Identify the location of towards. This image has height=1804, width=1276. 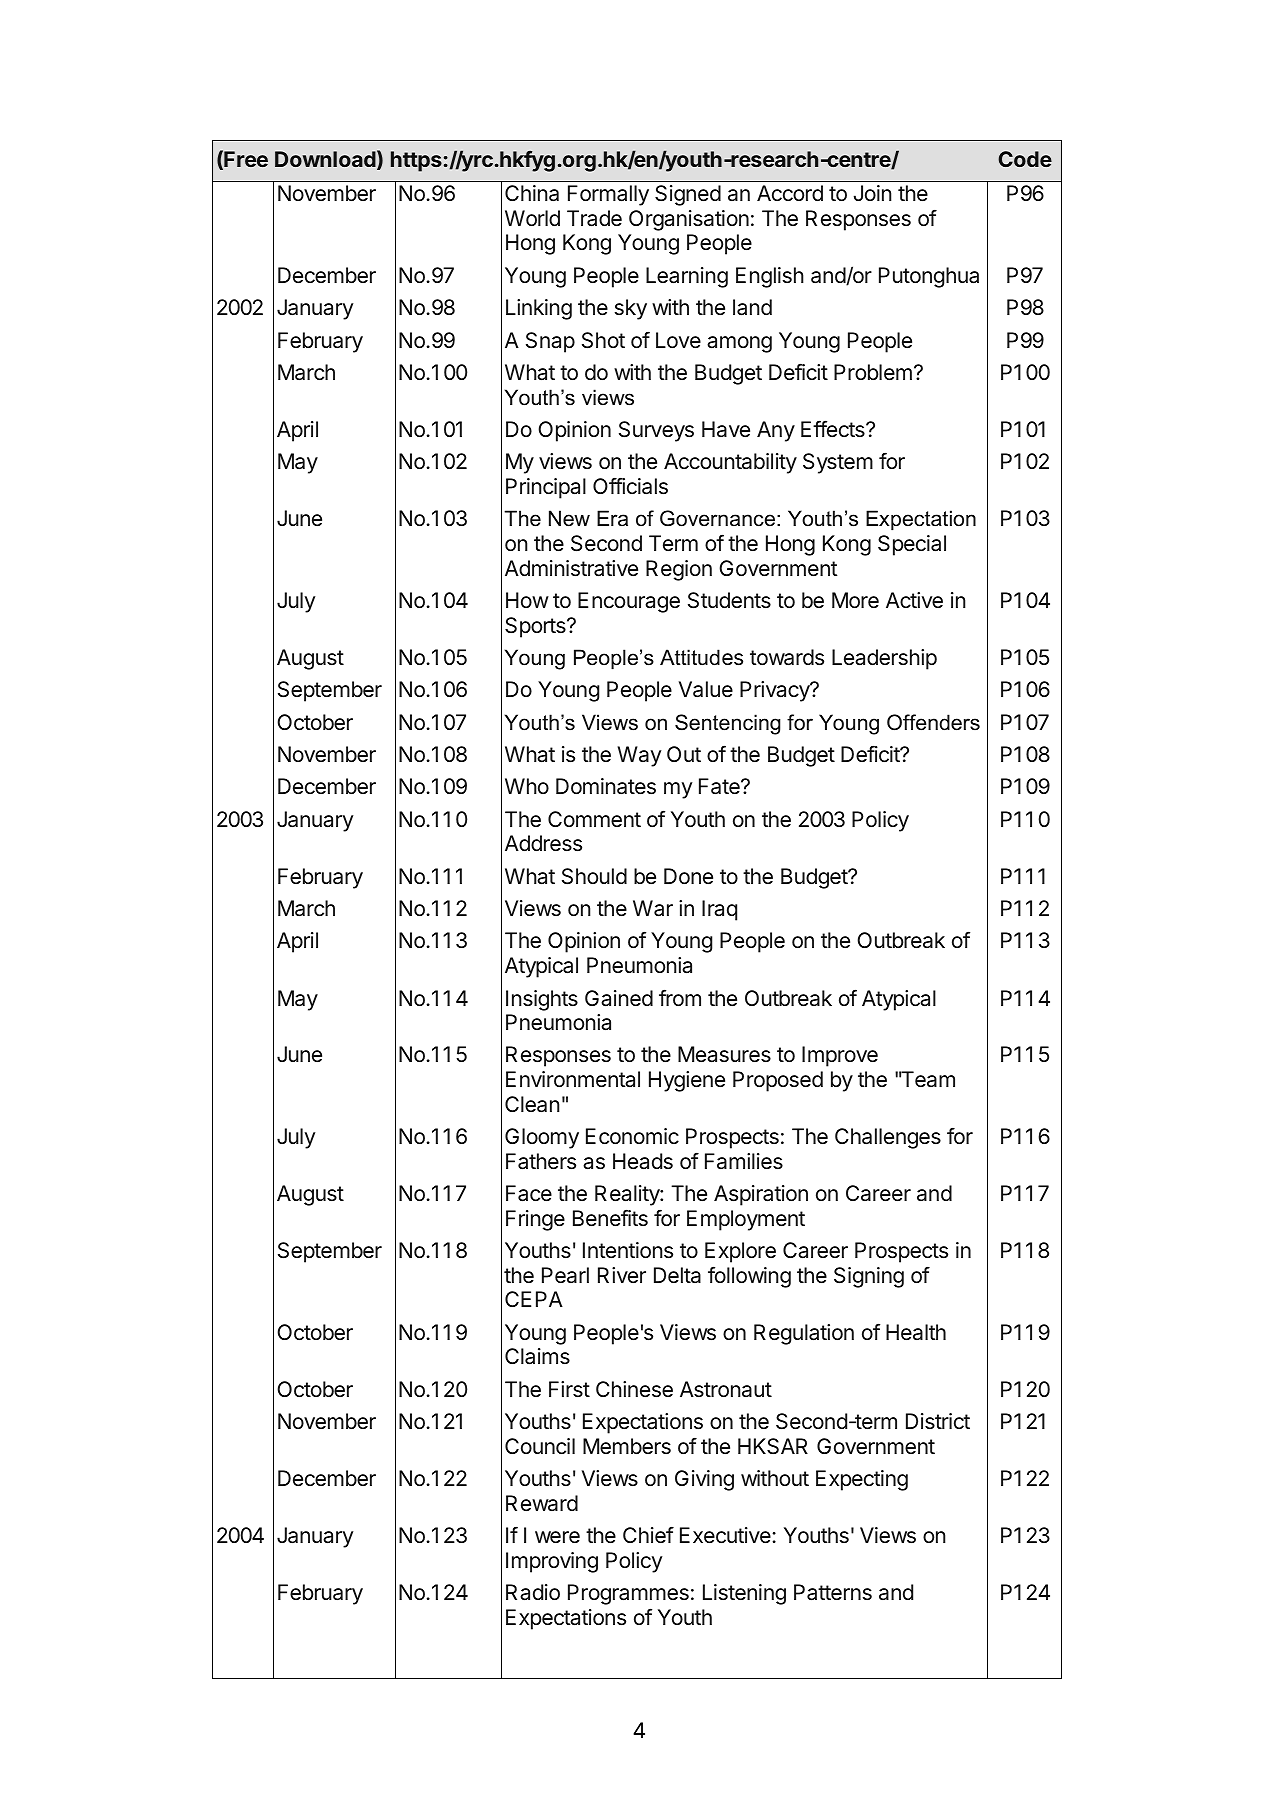
(787, 657).
